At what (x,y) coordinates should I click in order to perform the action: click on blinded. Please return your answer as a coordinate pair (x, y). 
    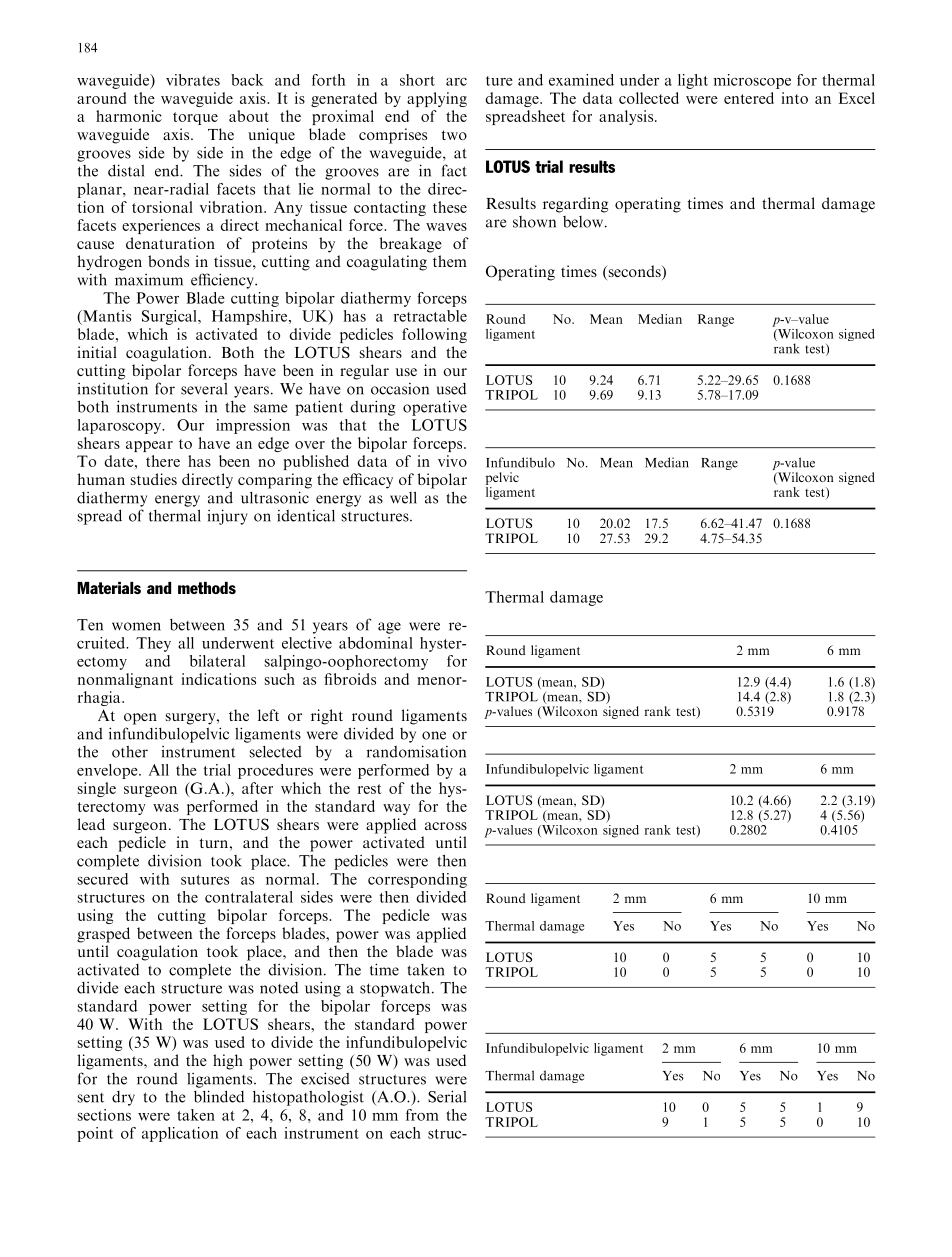
    Looking at the image, I should click on (219, 1096).
